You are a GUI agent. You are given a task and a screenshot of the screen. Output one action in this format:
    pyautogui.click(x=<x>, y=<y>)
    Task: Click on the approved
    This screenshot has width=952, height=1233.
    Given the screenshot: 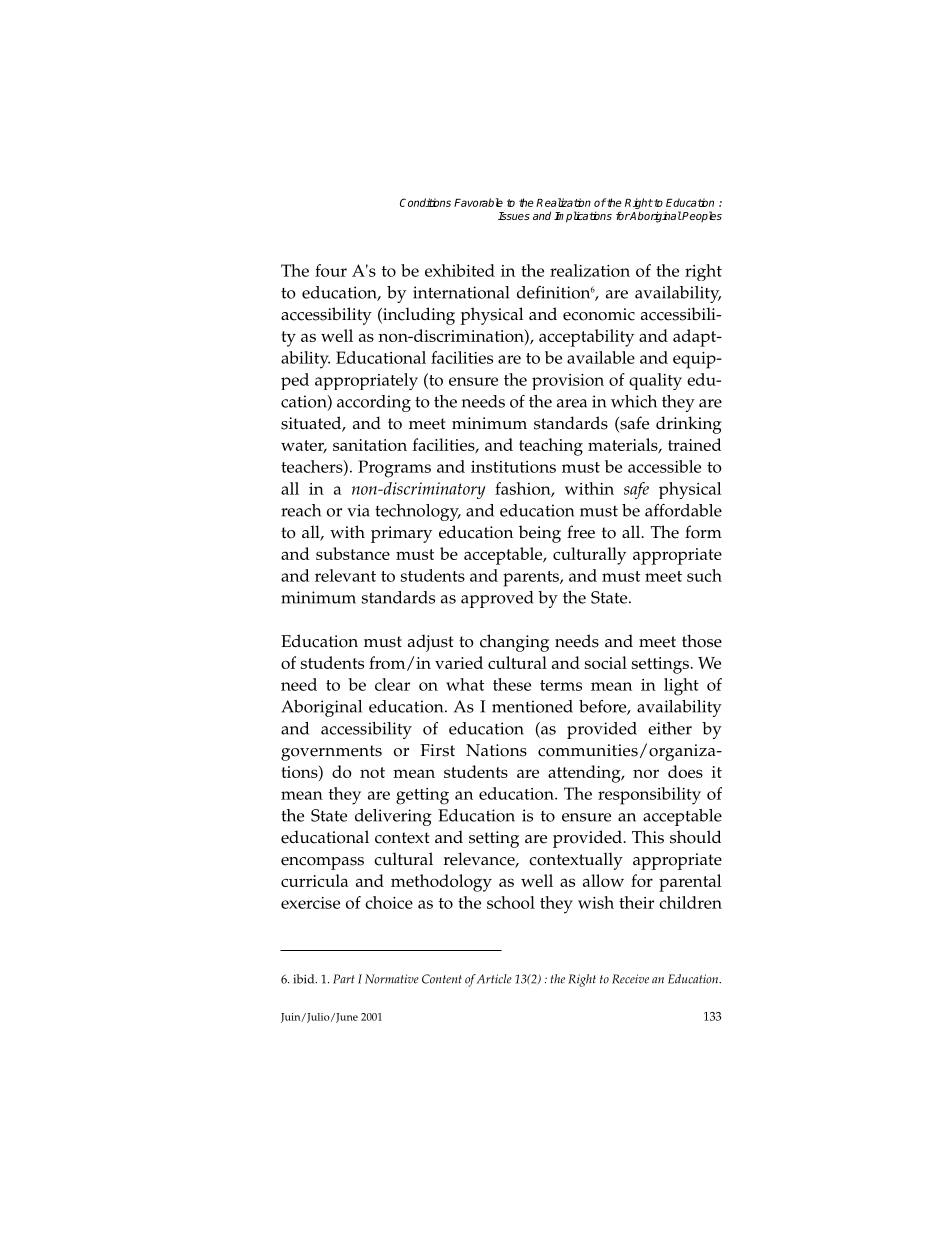 What is the action you would take?
    pyautogui.click(x=497, y=599)
